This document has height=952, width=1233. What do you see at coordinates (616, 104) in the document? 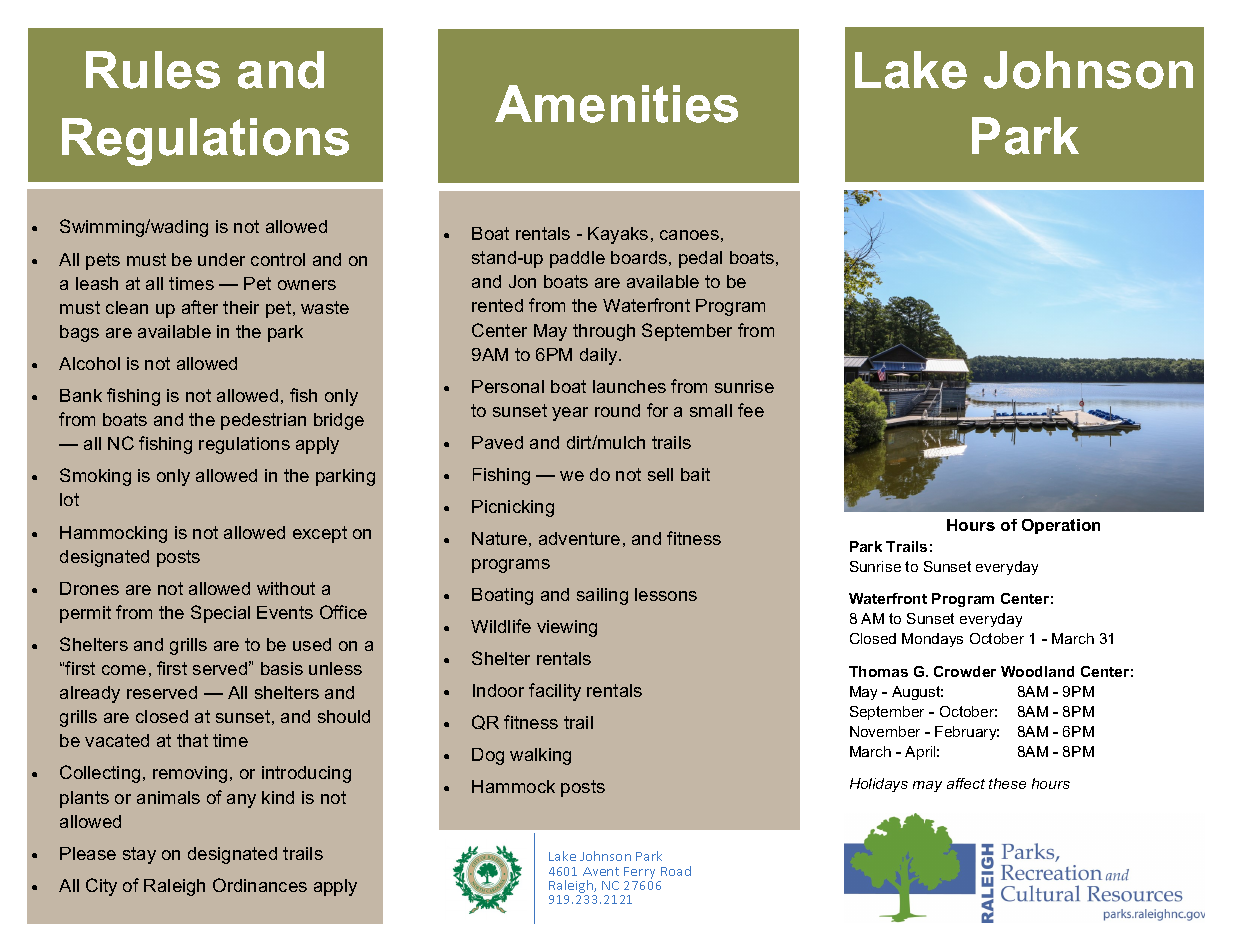
I see `Amenities` at bounding box center [616, 104].
